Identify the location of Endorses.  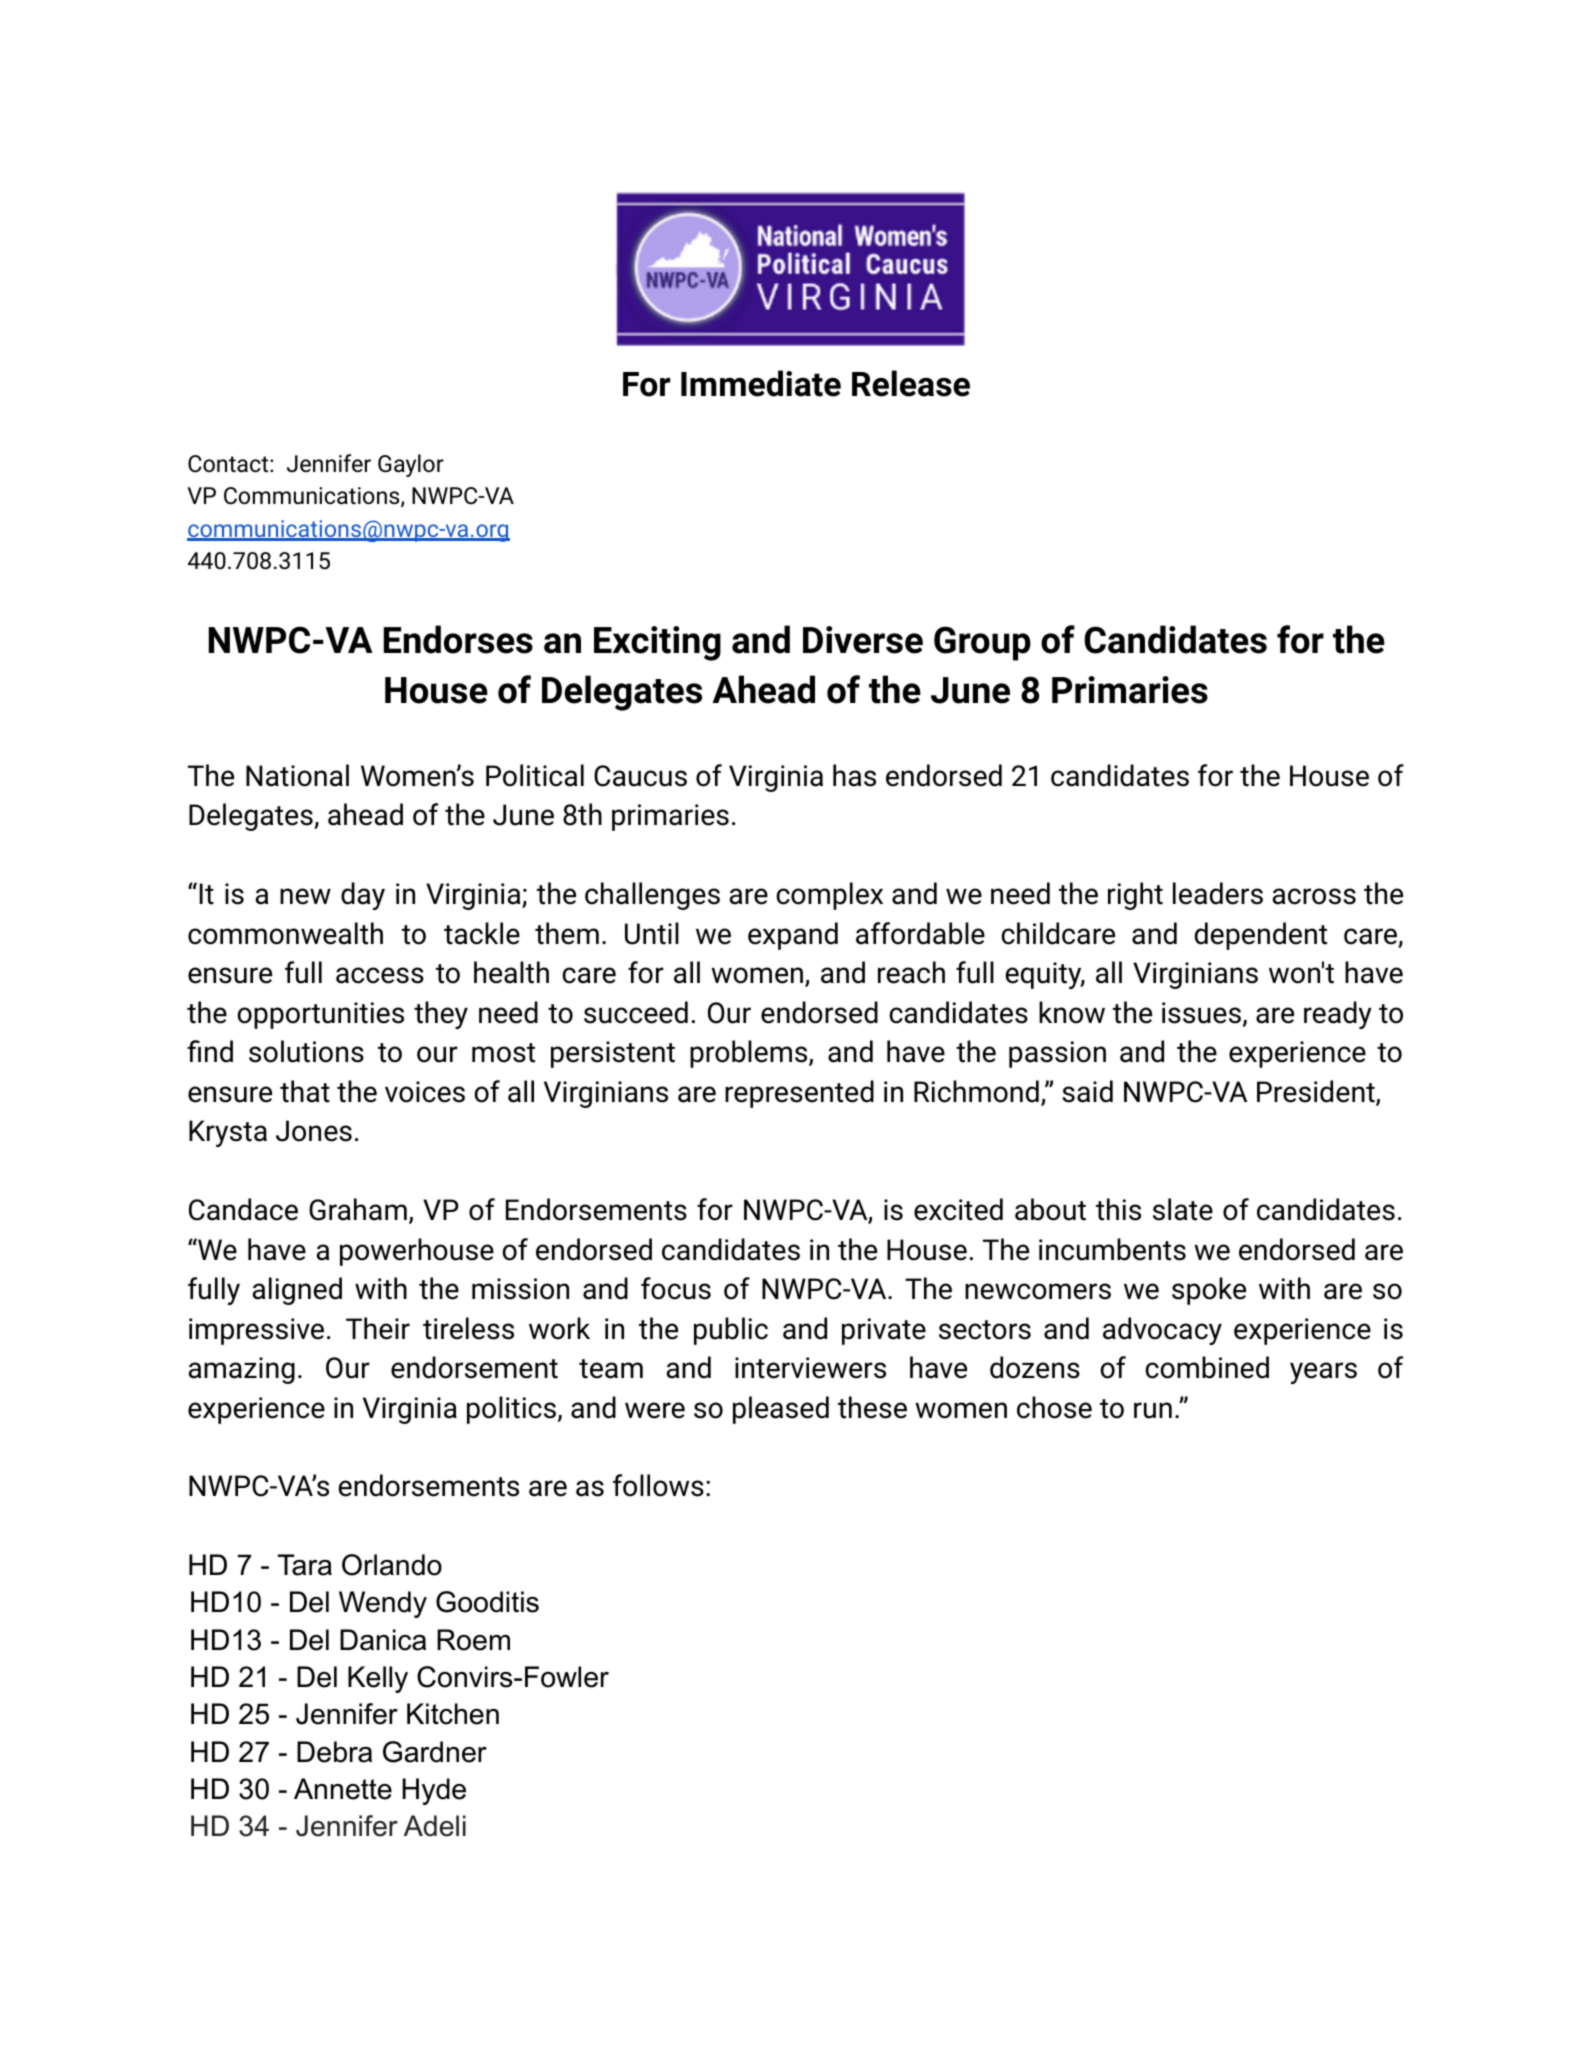
(458, 639).
